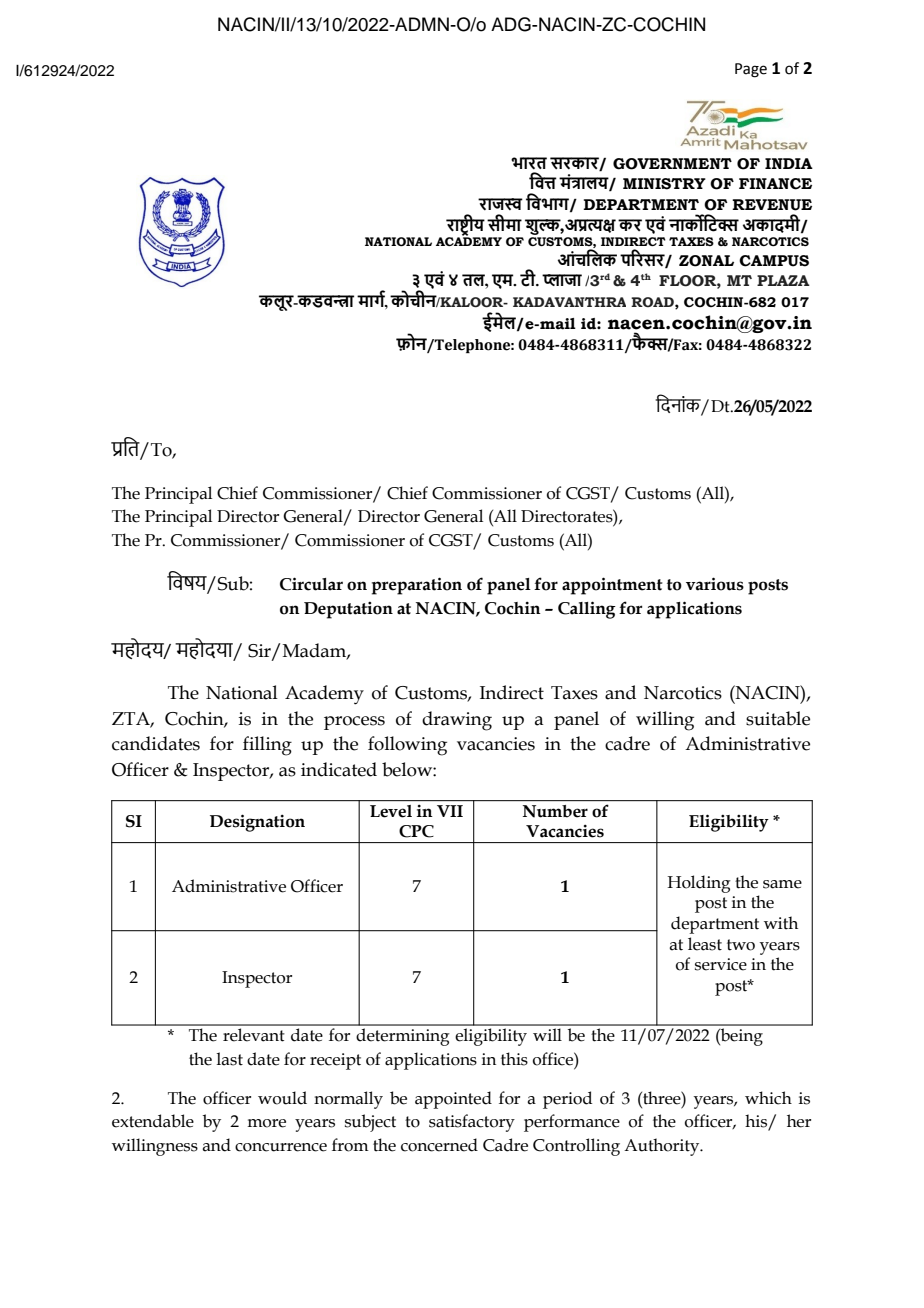 The height and width of the image is (1308, 924). What do you see at coordinates (417, 586) in the image?
I see `preparation` at bounding box center [417, 586].
